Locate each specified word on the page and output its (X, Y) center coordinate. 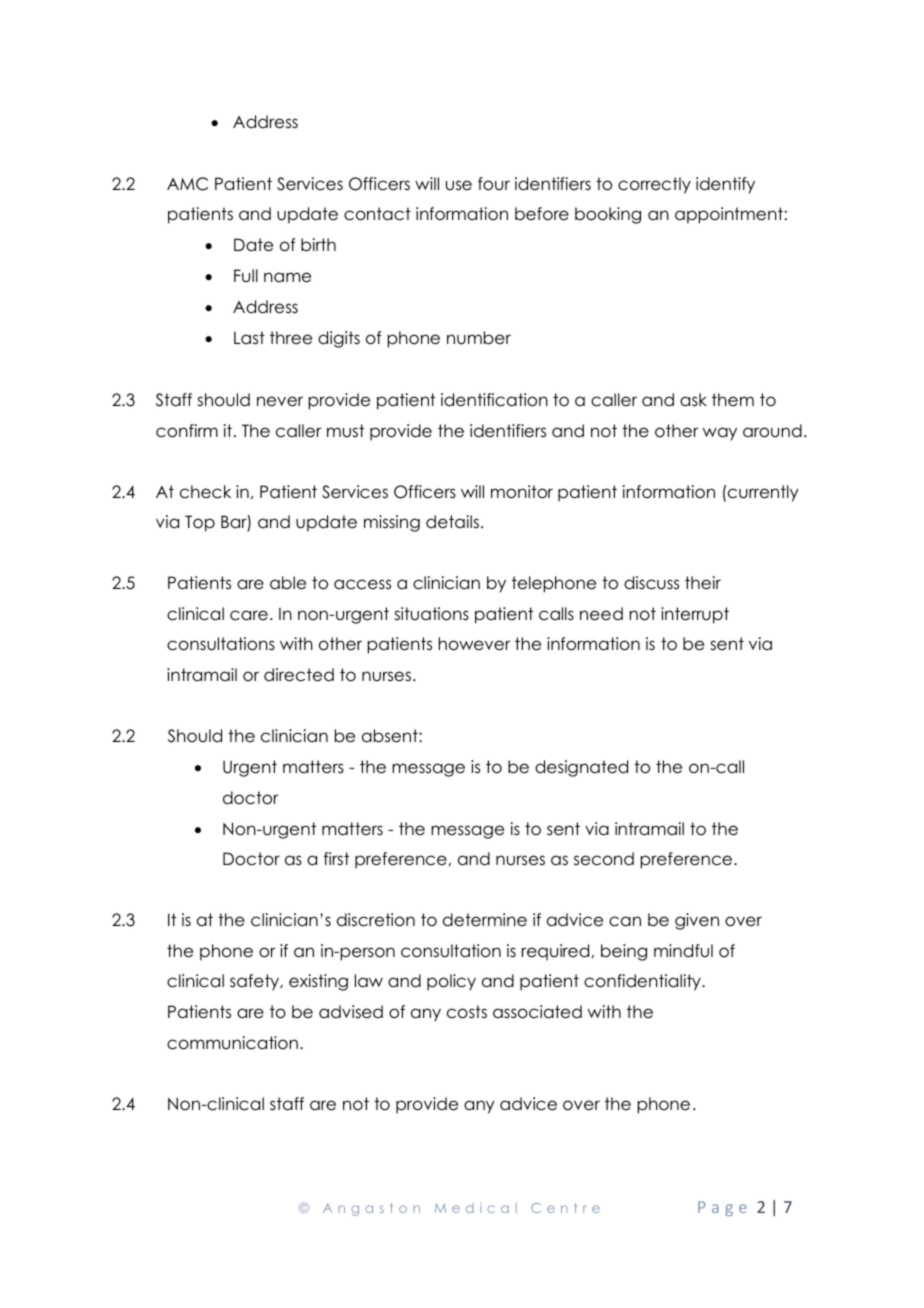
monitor (522, 492)
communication (232, 1043)
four (494, 184)
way (720, 434)
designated (581, 768)
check (205, 492)
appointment (729, 215)
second (604, 859)
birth (318, 245)
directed (299, 675)
